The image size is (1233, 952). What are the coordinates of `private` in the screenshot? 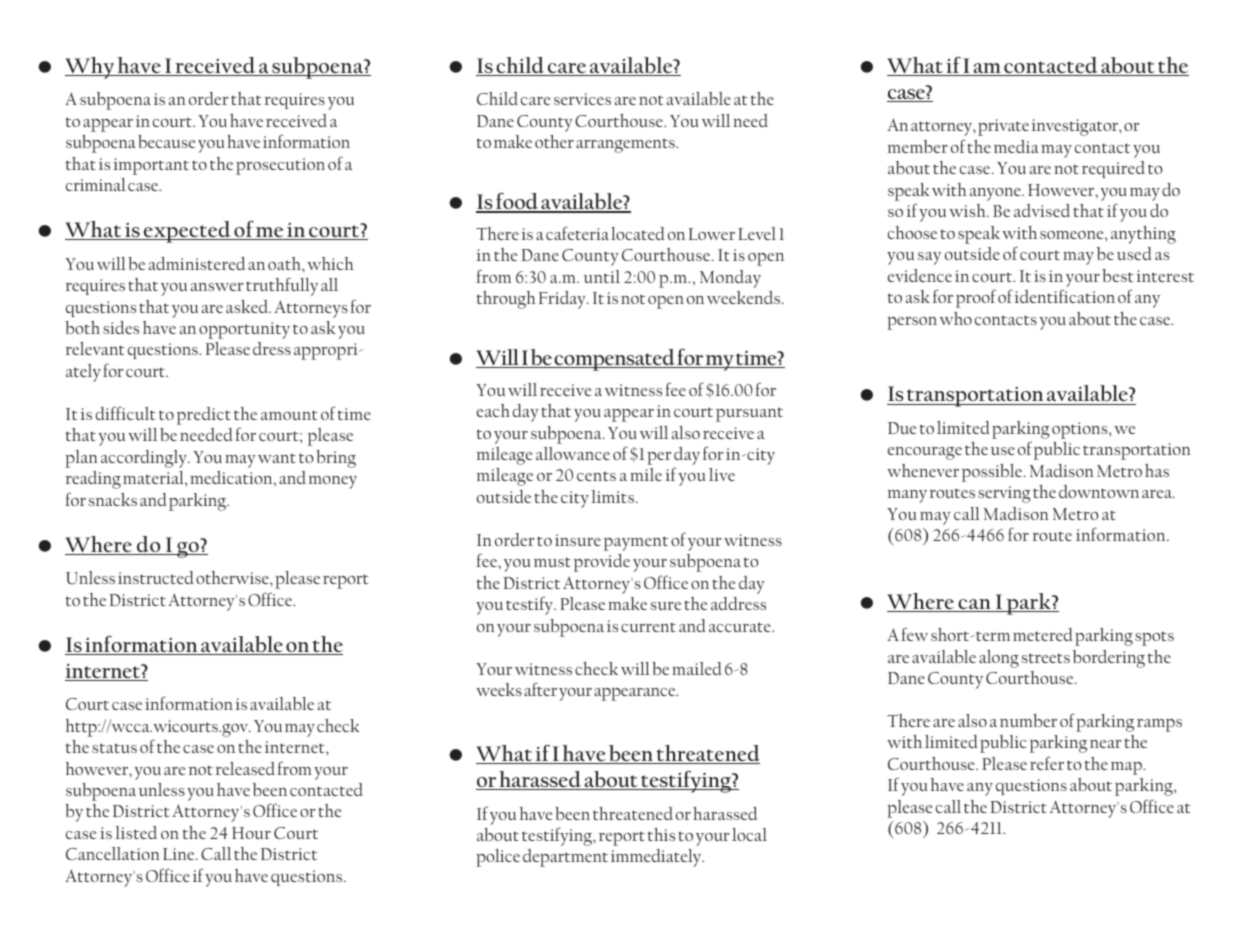 It's located at (1003, 127).
